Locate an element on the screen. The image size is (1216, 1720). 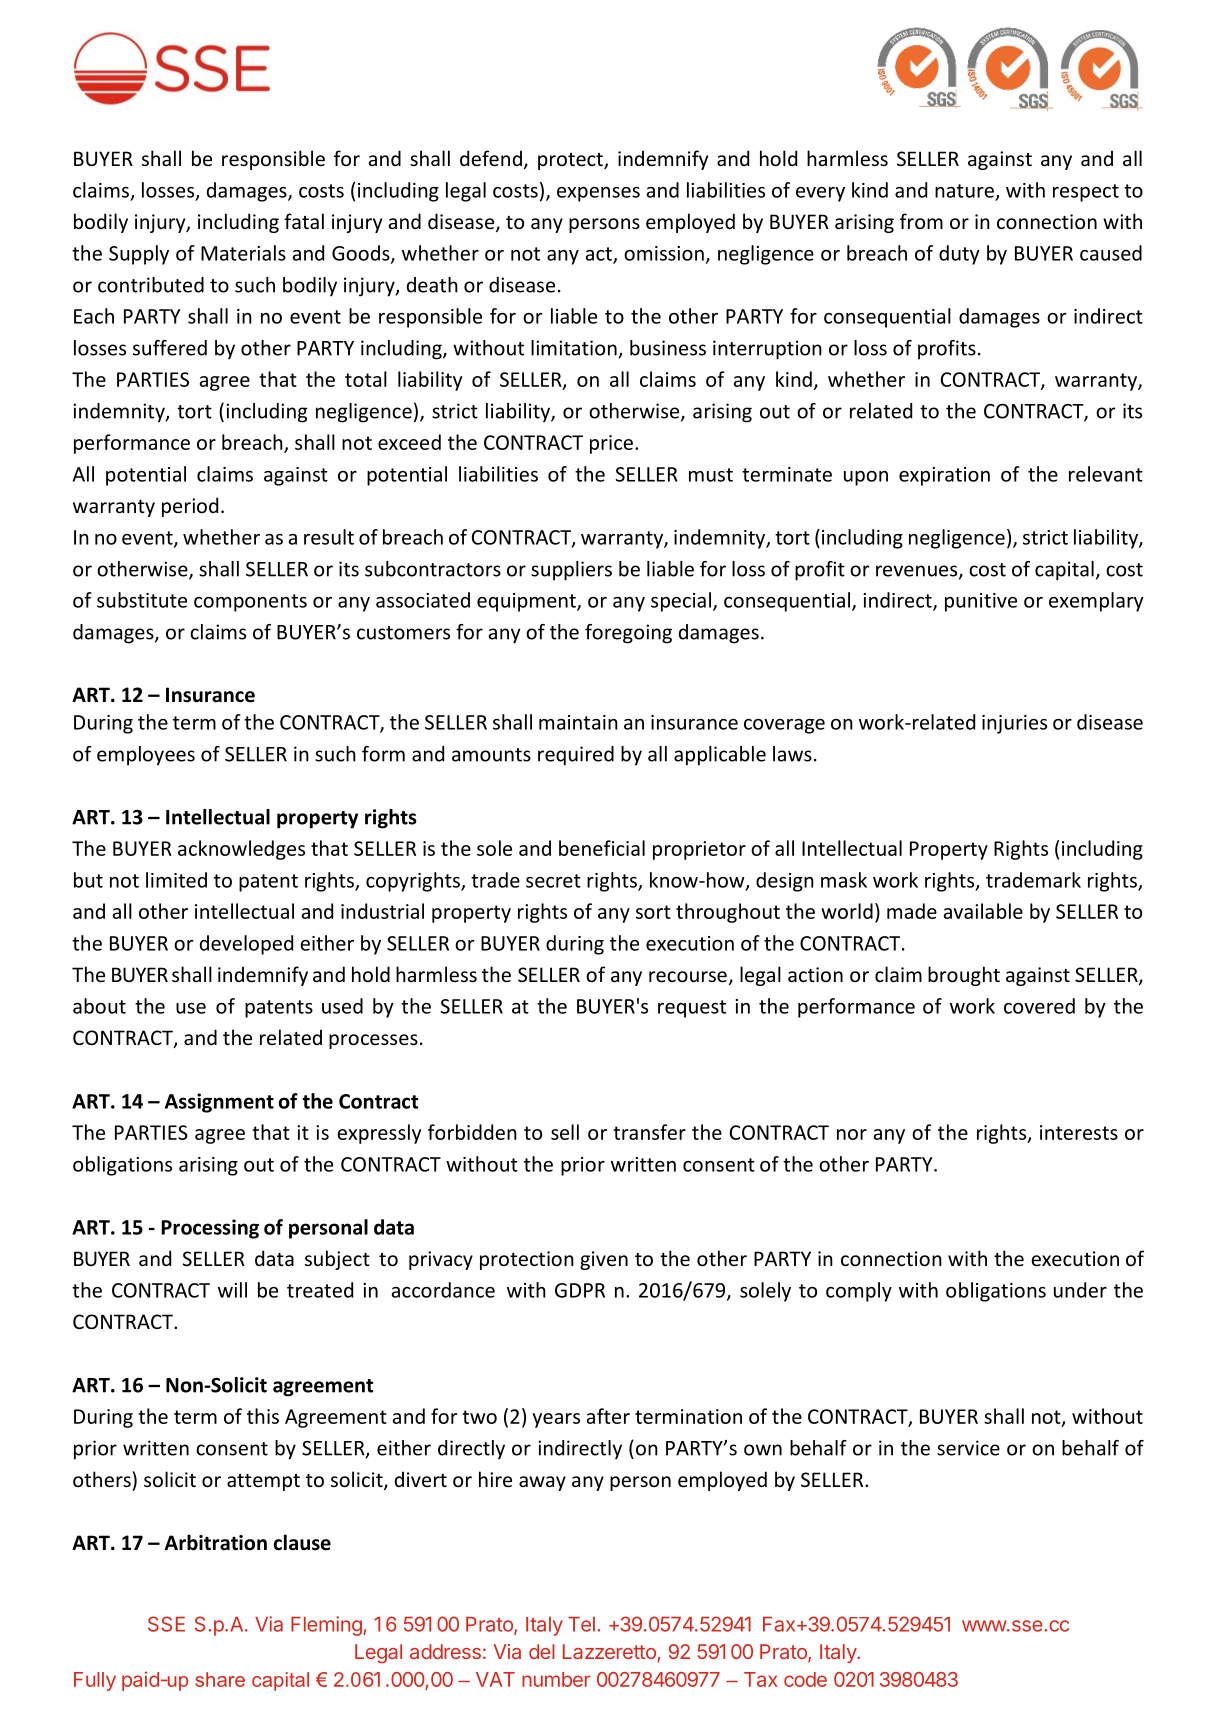
nature is located at coordinates (964, 191).
